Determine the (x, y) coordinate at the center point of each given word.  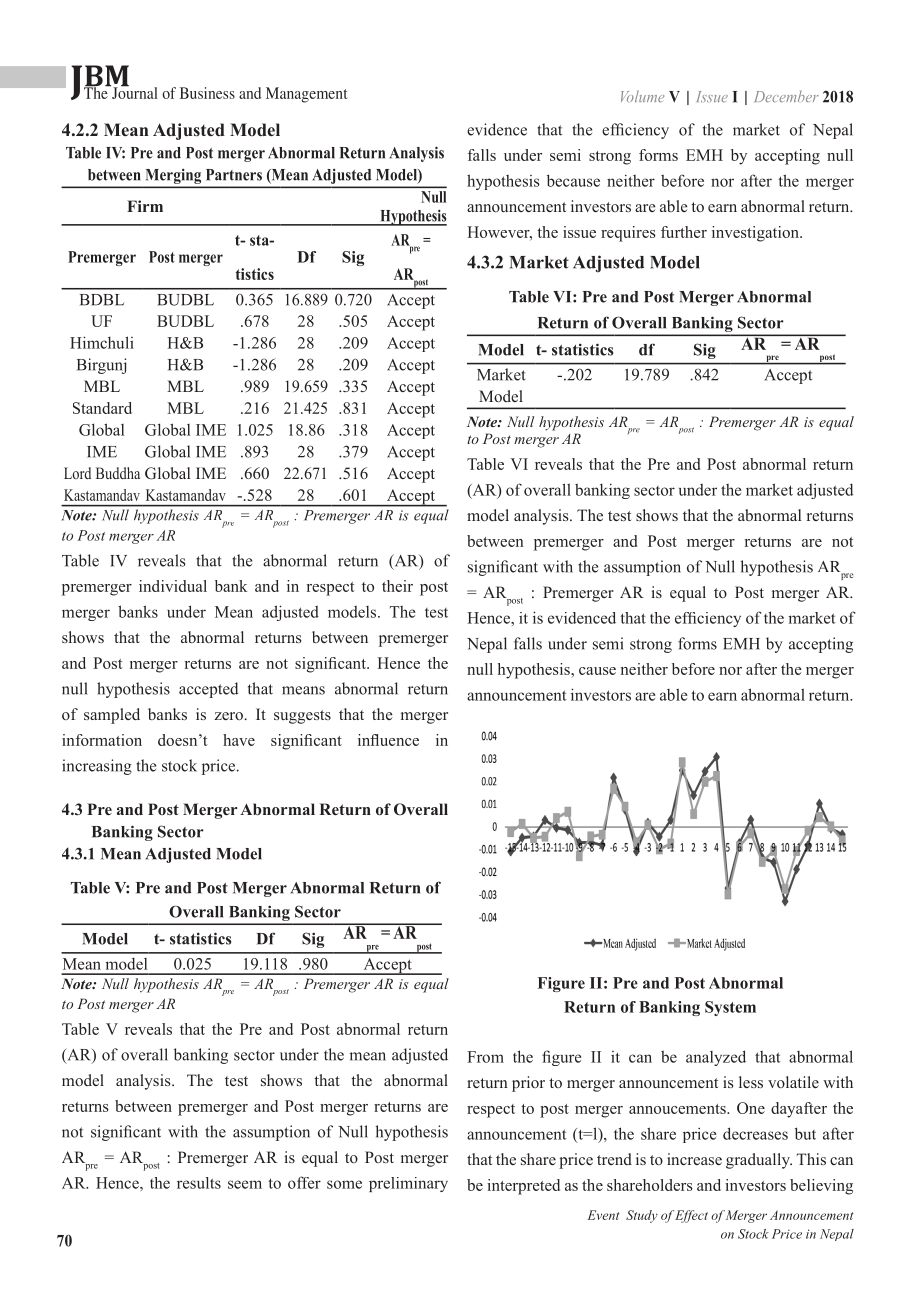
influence (388, 740)
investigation (757, 234)
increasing (97, 767)
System (730, 1008)
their (397, 586)
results (199, 1183)
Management (306, 95)
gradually (759, 1161)
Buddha (118, 473)
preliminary (408, 1184)
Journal (134, 92)
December (786, 96)
